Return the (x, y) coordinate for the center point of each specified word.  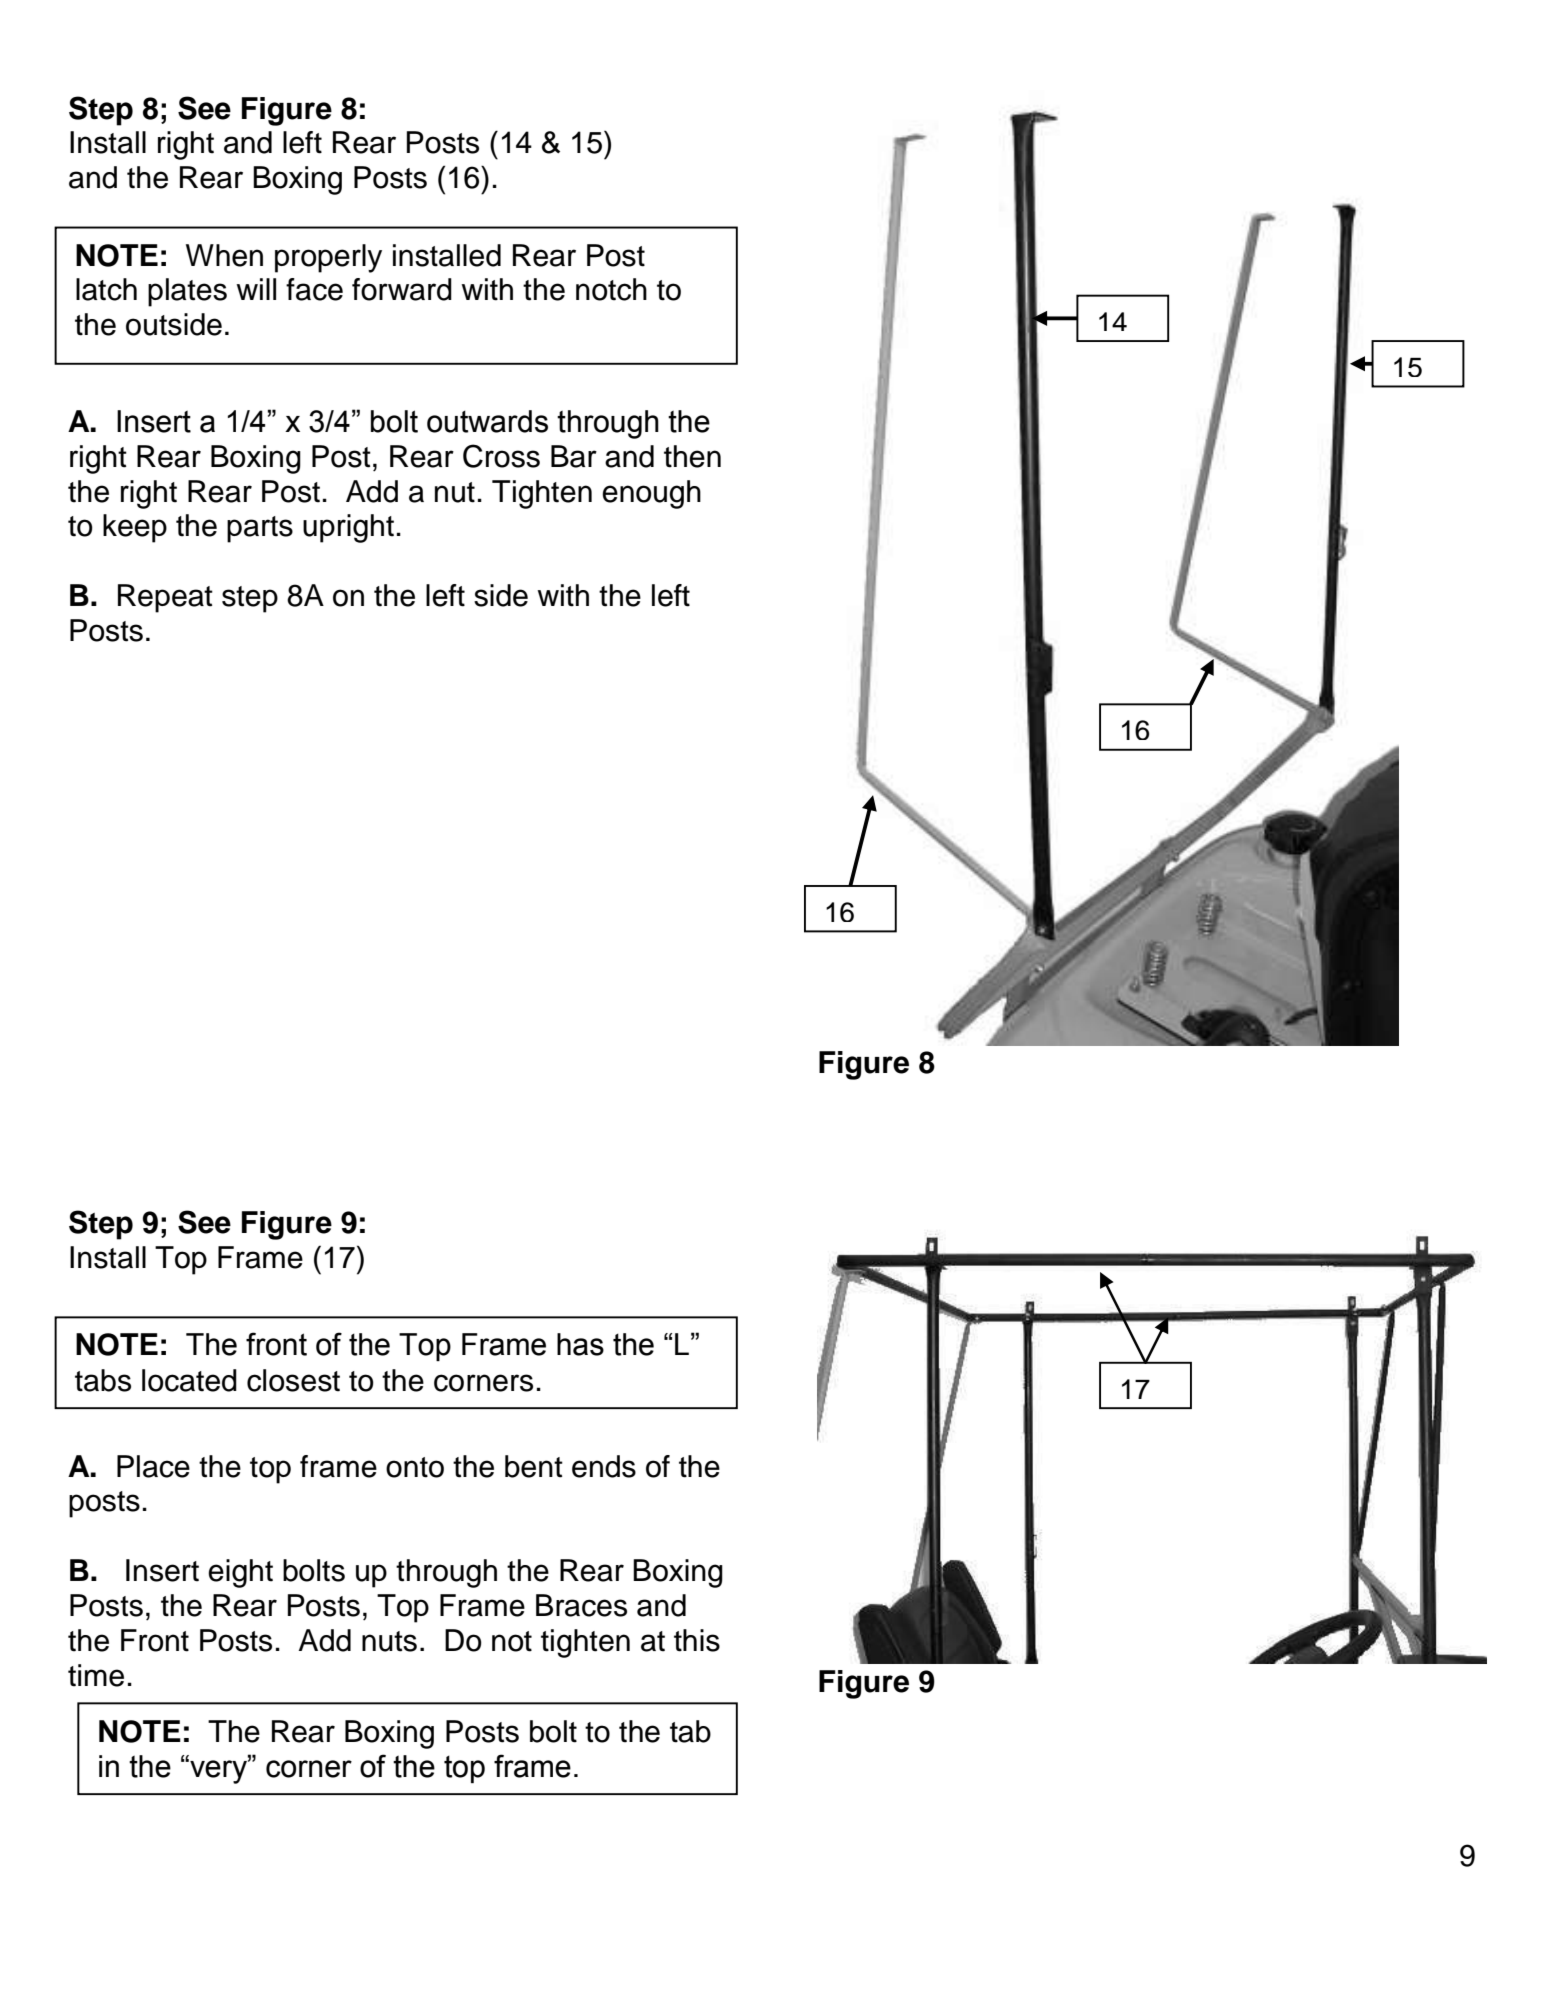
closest (293, 1380)
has (580, 1344)
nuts (389, 1641)
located (189, 1380)
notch (611, 289)
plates (187, 292)
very (218, 1771)
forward (402, 289)
